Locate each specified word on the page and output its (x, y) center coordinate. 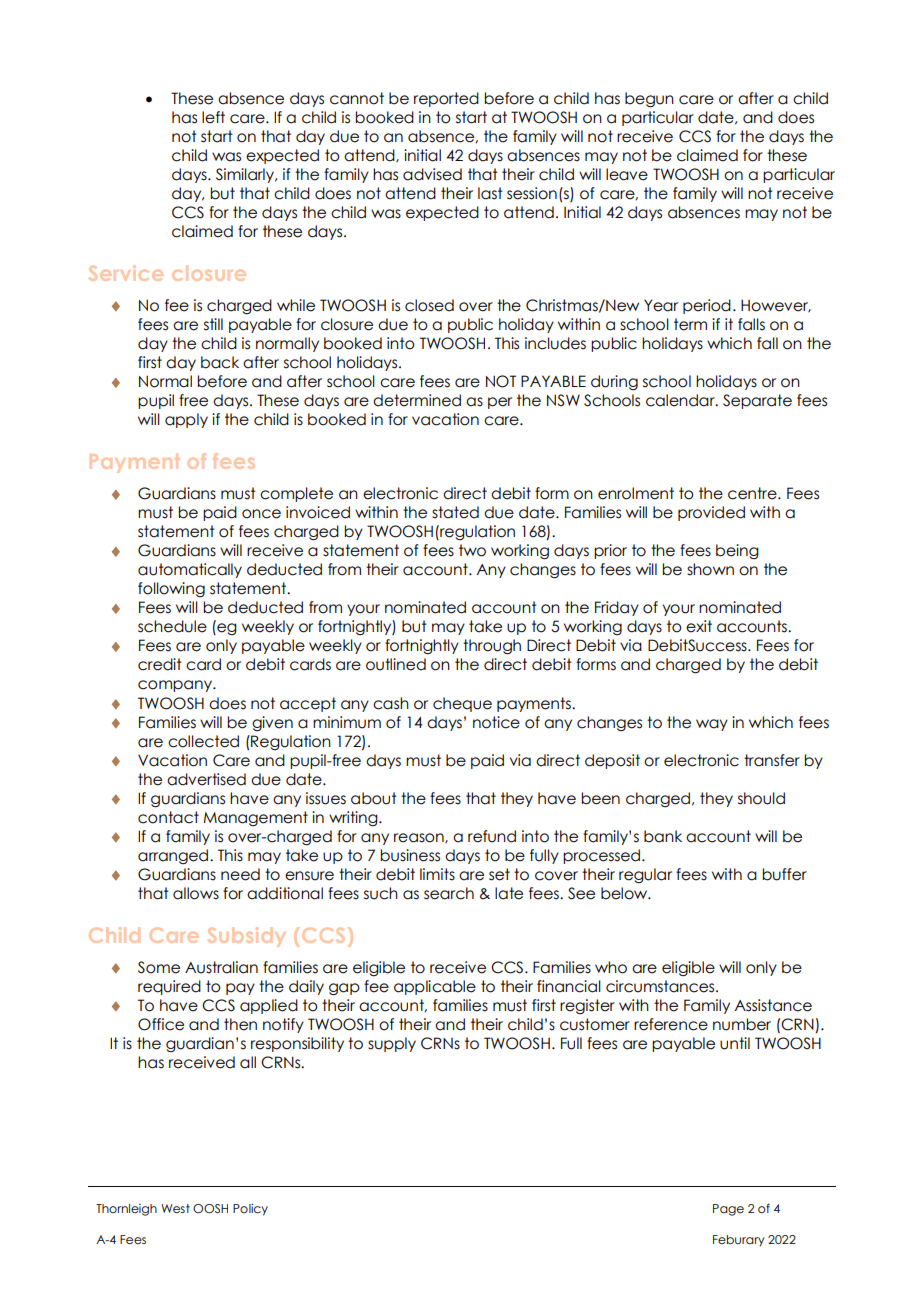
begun (649, 100)
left (213, 117)
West (175, 1208)
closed (429, 305)
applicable (435, 987)
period (707, 306)
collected (203, 741)
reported (446, 99)
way (712, 725)
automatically (190, 570)
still (213, 324)
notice (496, 722)
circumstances (661, 986)
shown (710, 569)
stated (455, 512)
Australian (221, 967)
